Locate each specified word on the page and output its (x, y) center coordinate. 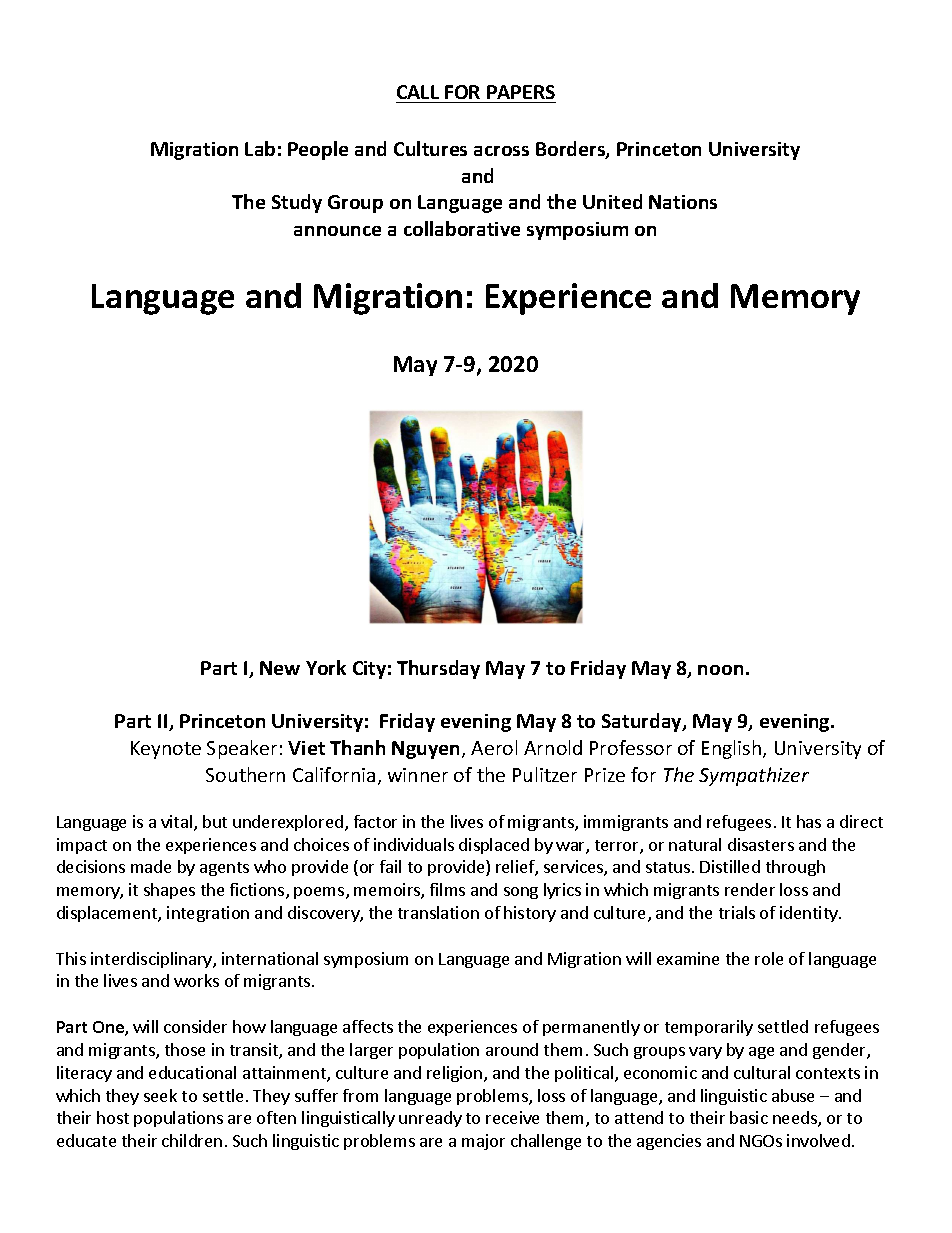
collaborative (462, 228)
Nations (683, 202)
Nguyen (427, 750)
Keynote (166, 750)
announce (337, 231)
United (612, 201)
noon (720, 670)
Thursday (438, 669)
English (733, 749)
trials (737, 912)
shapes (169, 891)
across (501, 151)
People (318, 150)
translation (438, 912)
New (280, 668)
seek (160, 1095)
